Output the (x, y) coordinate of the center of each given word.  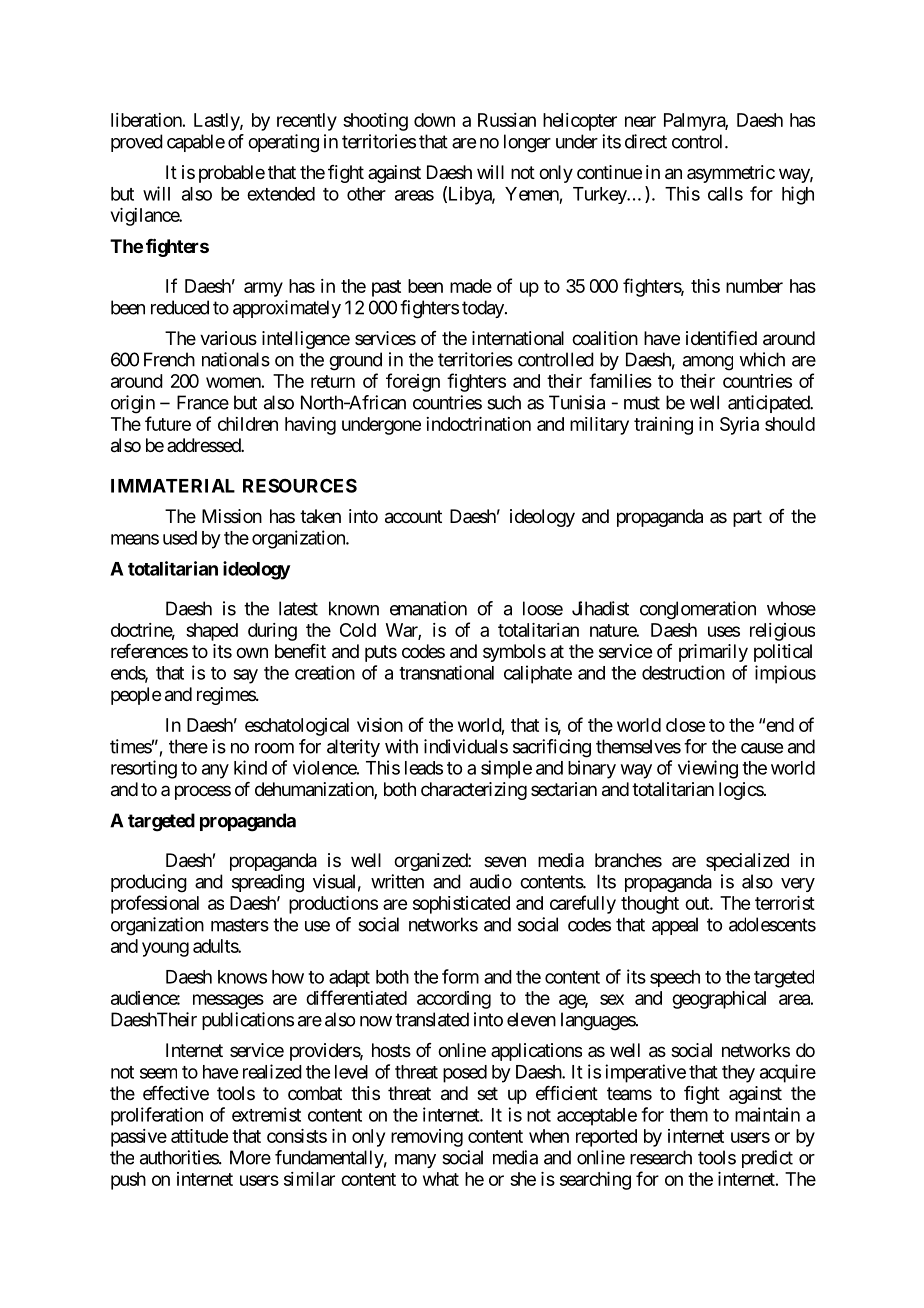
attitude (199, 1136)
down (434, 120)
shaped (212, 632)
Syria (739, 426)
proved (137, 143)
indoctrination (478, 424)
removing (427, 1138)
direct (646, 141)
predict (767, 1159)
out (698, 903)
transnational (446, 672)
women (233, 382)
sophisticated (461, 905)
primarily (713, 653)
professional (155, 904)
